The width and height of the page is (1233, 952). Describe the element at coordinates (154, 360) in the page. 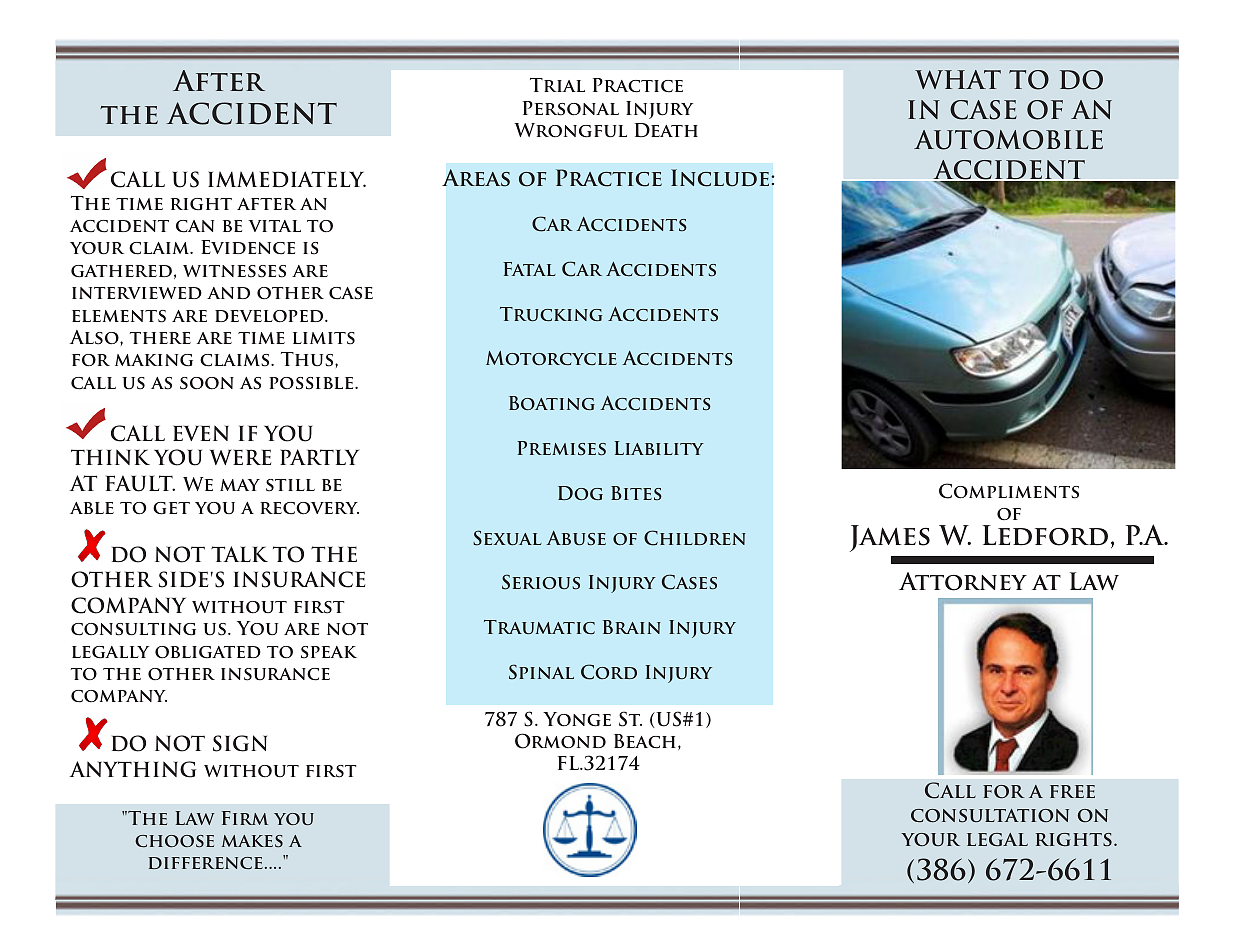

I see `making` at that location.
